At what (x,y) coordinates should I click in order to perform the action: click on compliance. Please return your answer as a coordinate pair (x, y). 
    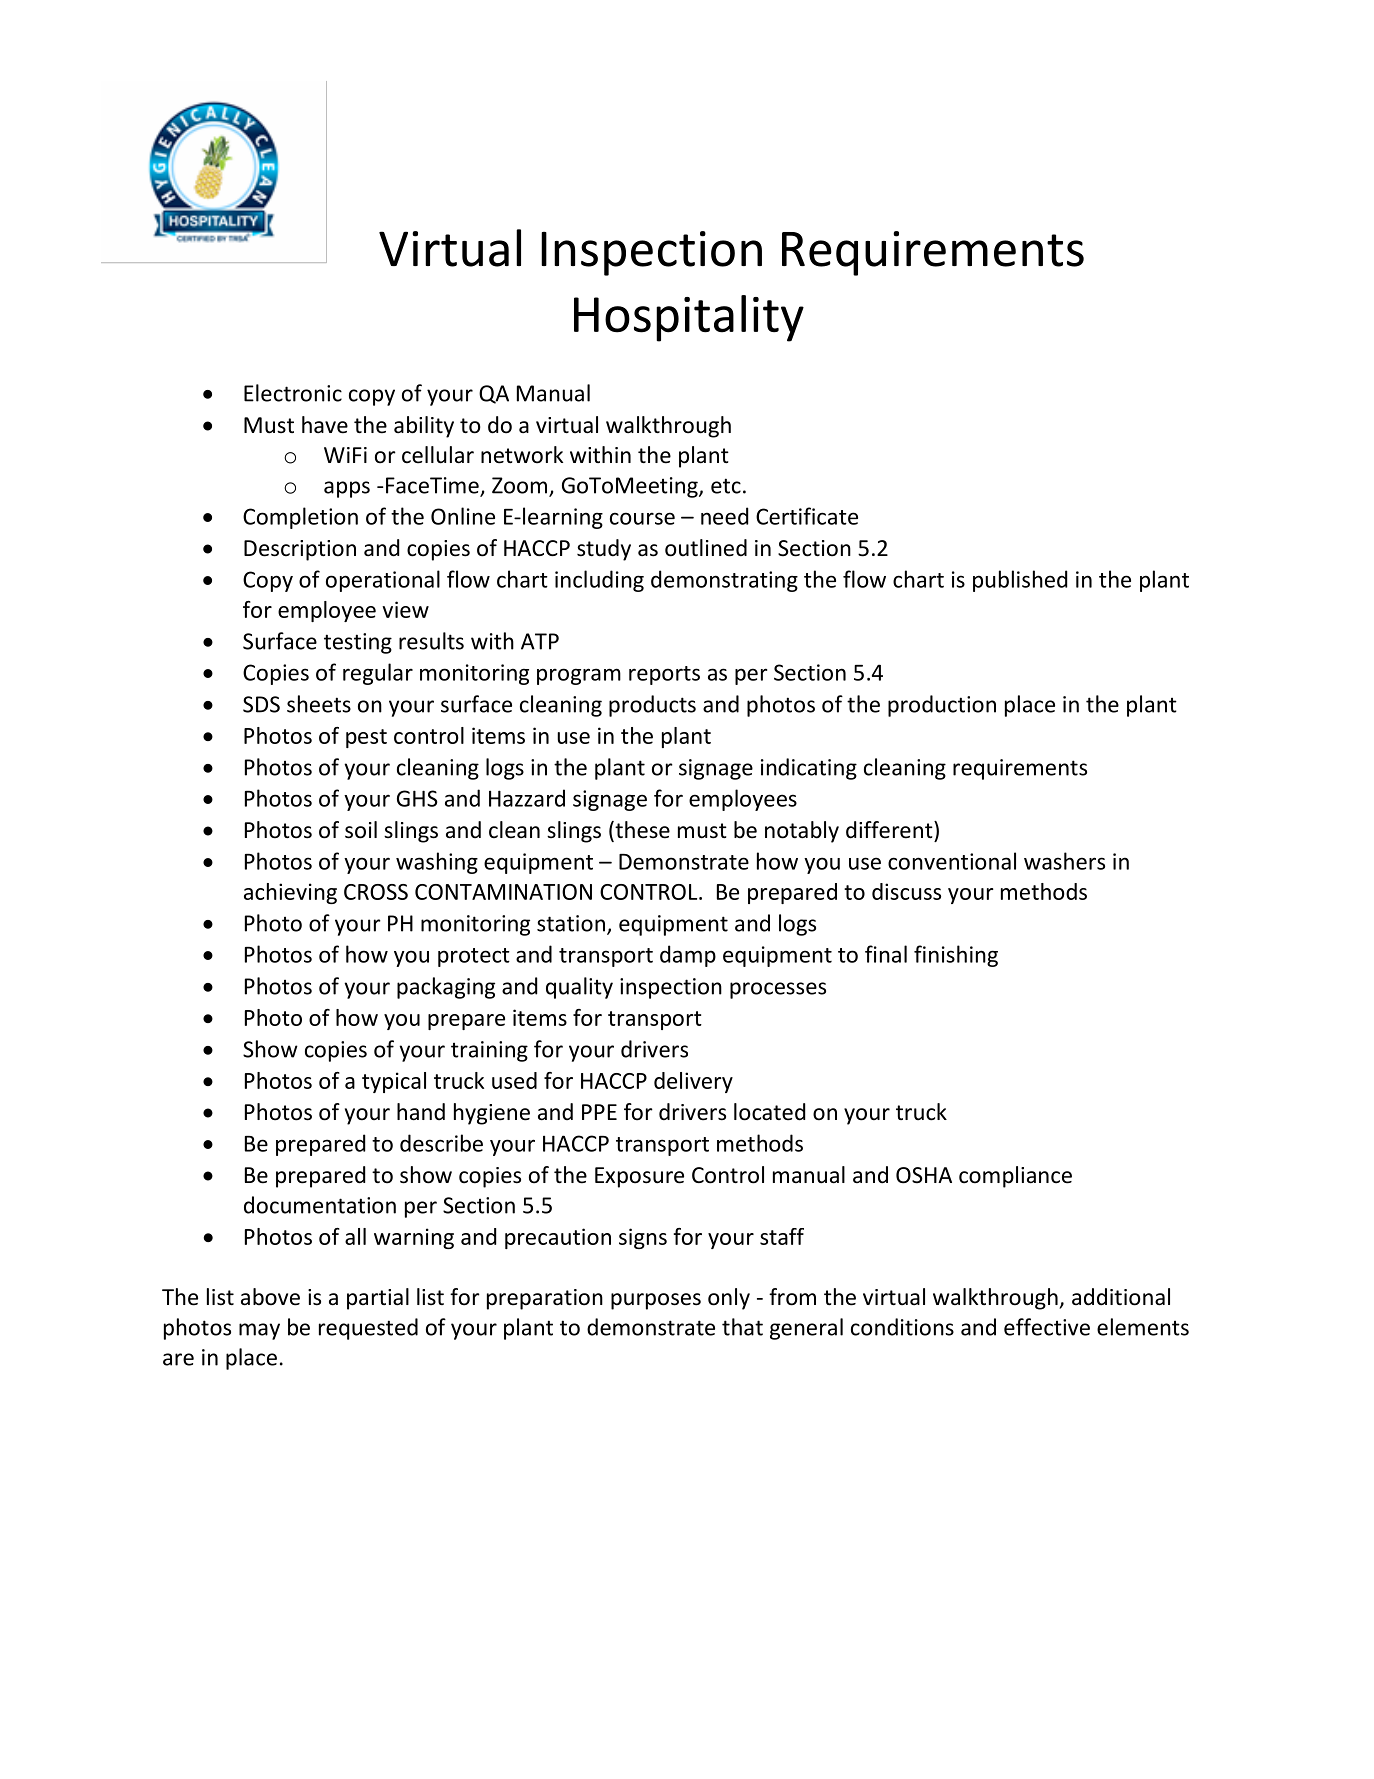
    Looking at the image, I should click on (1015, 1177).
